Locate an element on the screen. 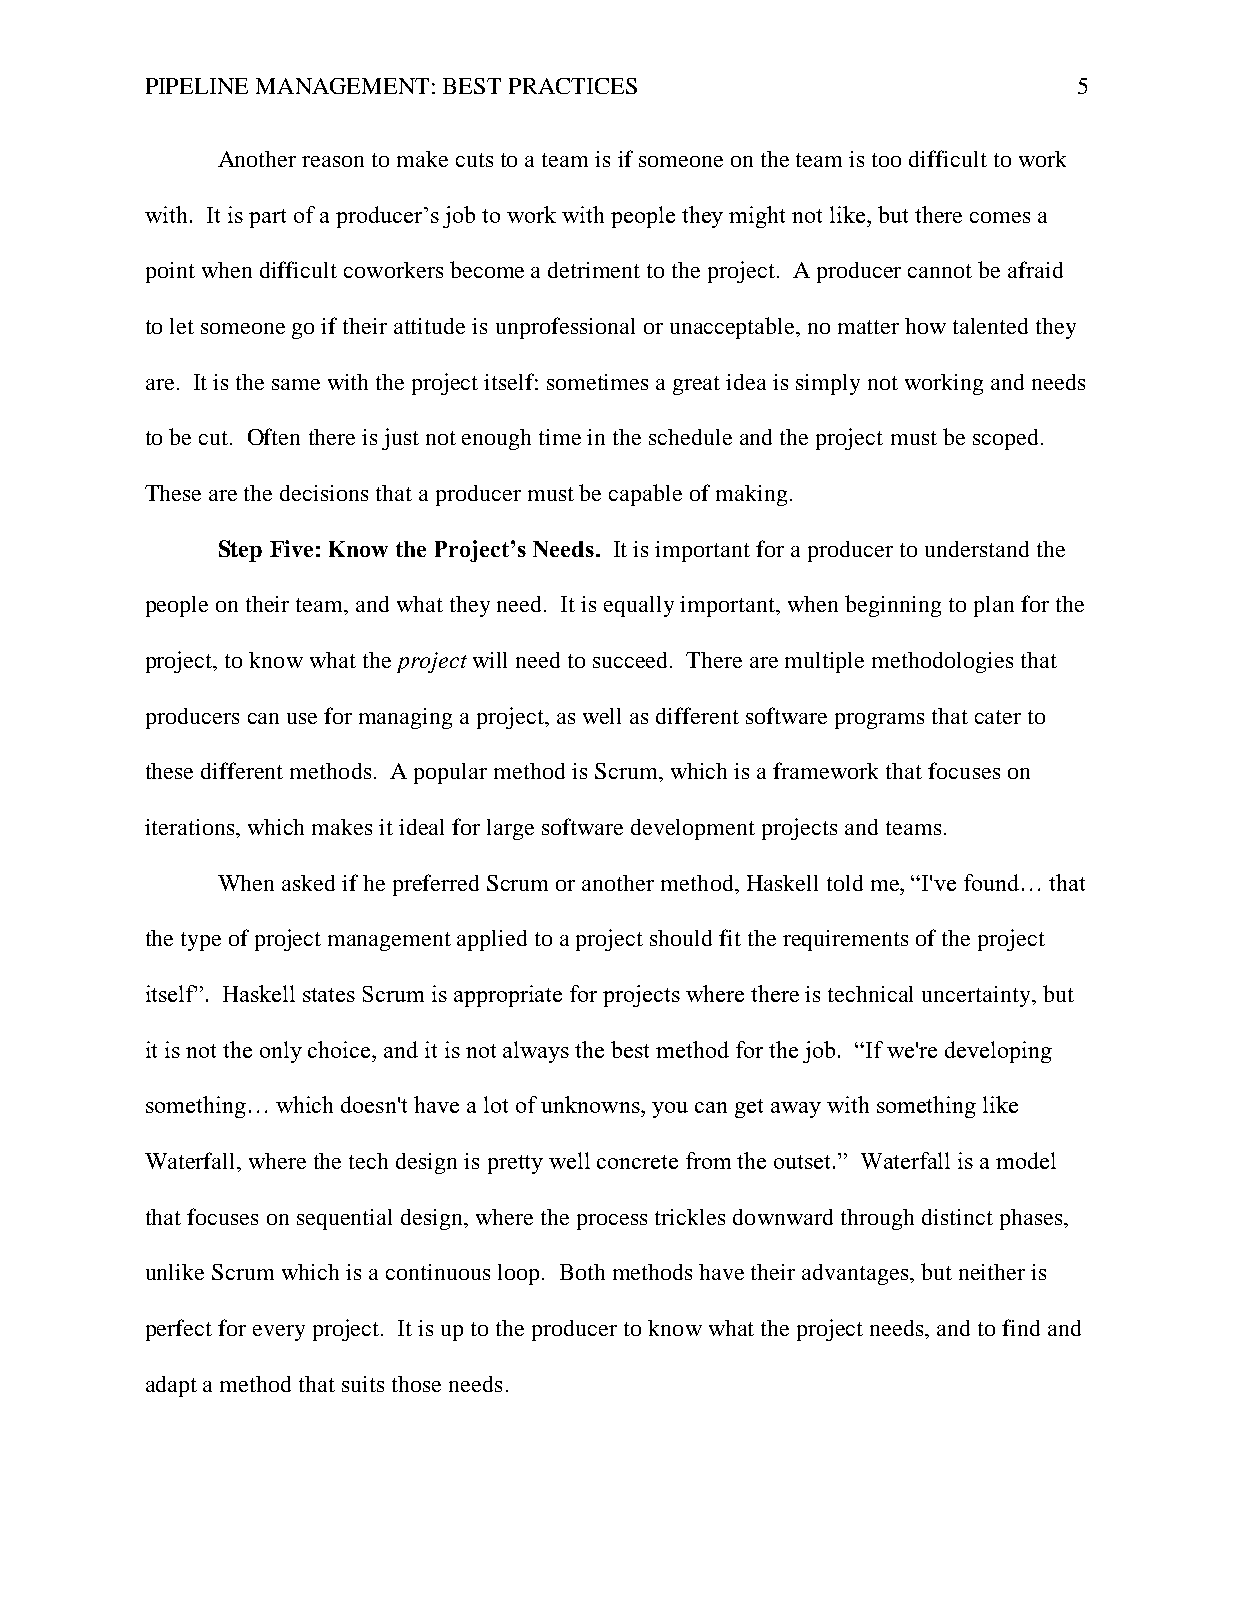 Image resolution: width=1234 pixels, height=1597 pixels. Often is located at coordinates (274, 436).
